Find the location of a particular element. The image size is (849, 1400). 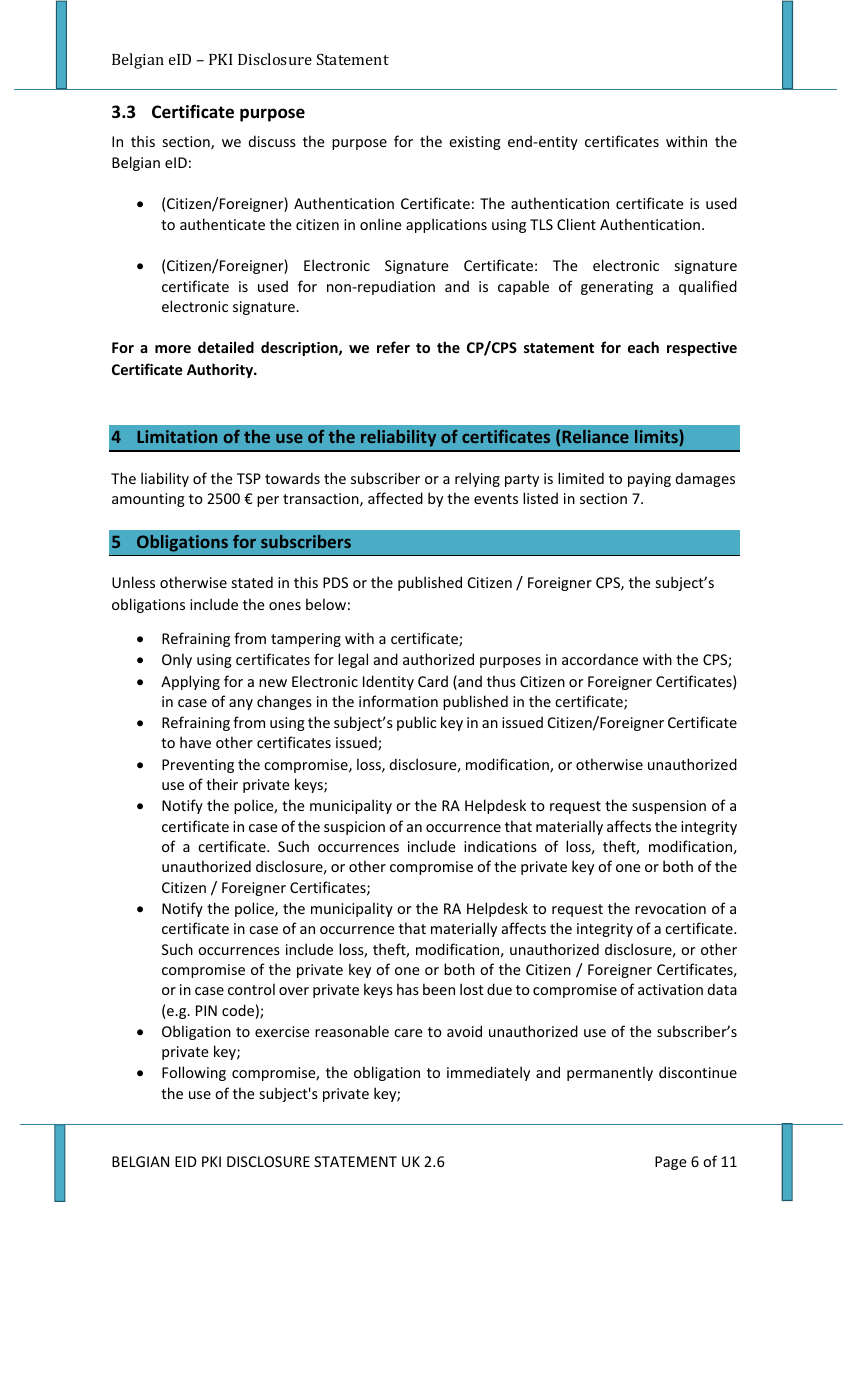

Page is located at coordinates (671, 1163).
